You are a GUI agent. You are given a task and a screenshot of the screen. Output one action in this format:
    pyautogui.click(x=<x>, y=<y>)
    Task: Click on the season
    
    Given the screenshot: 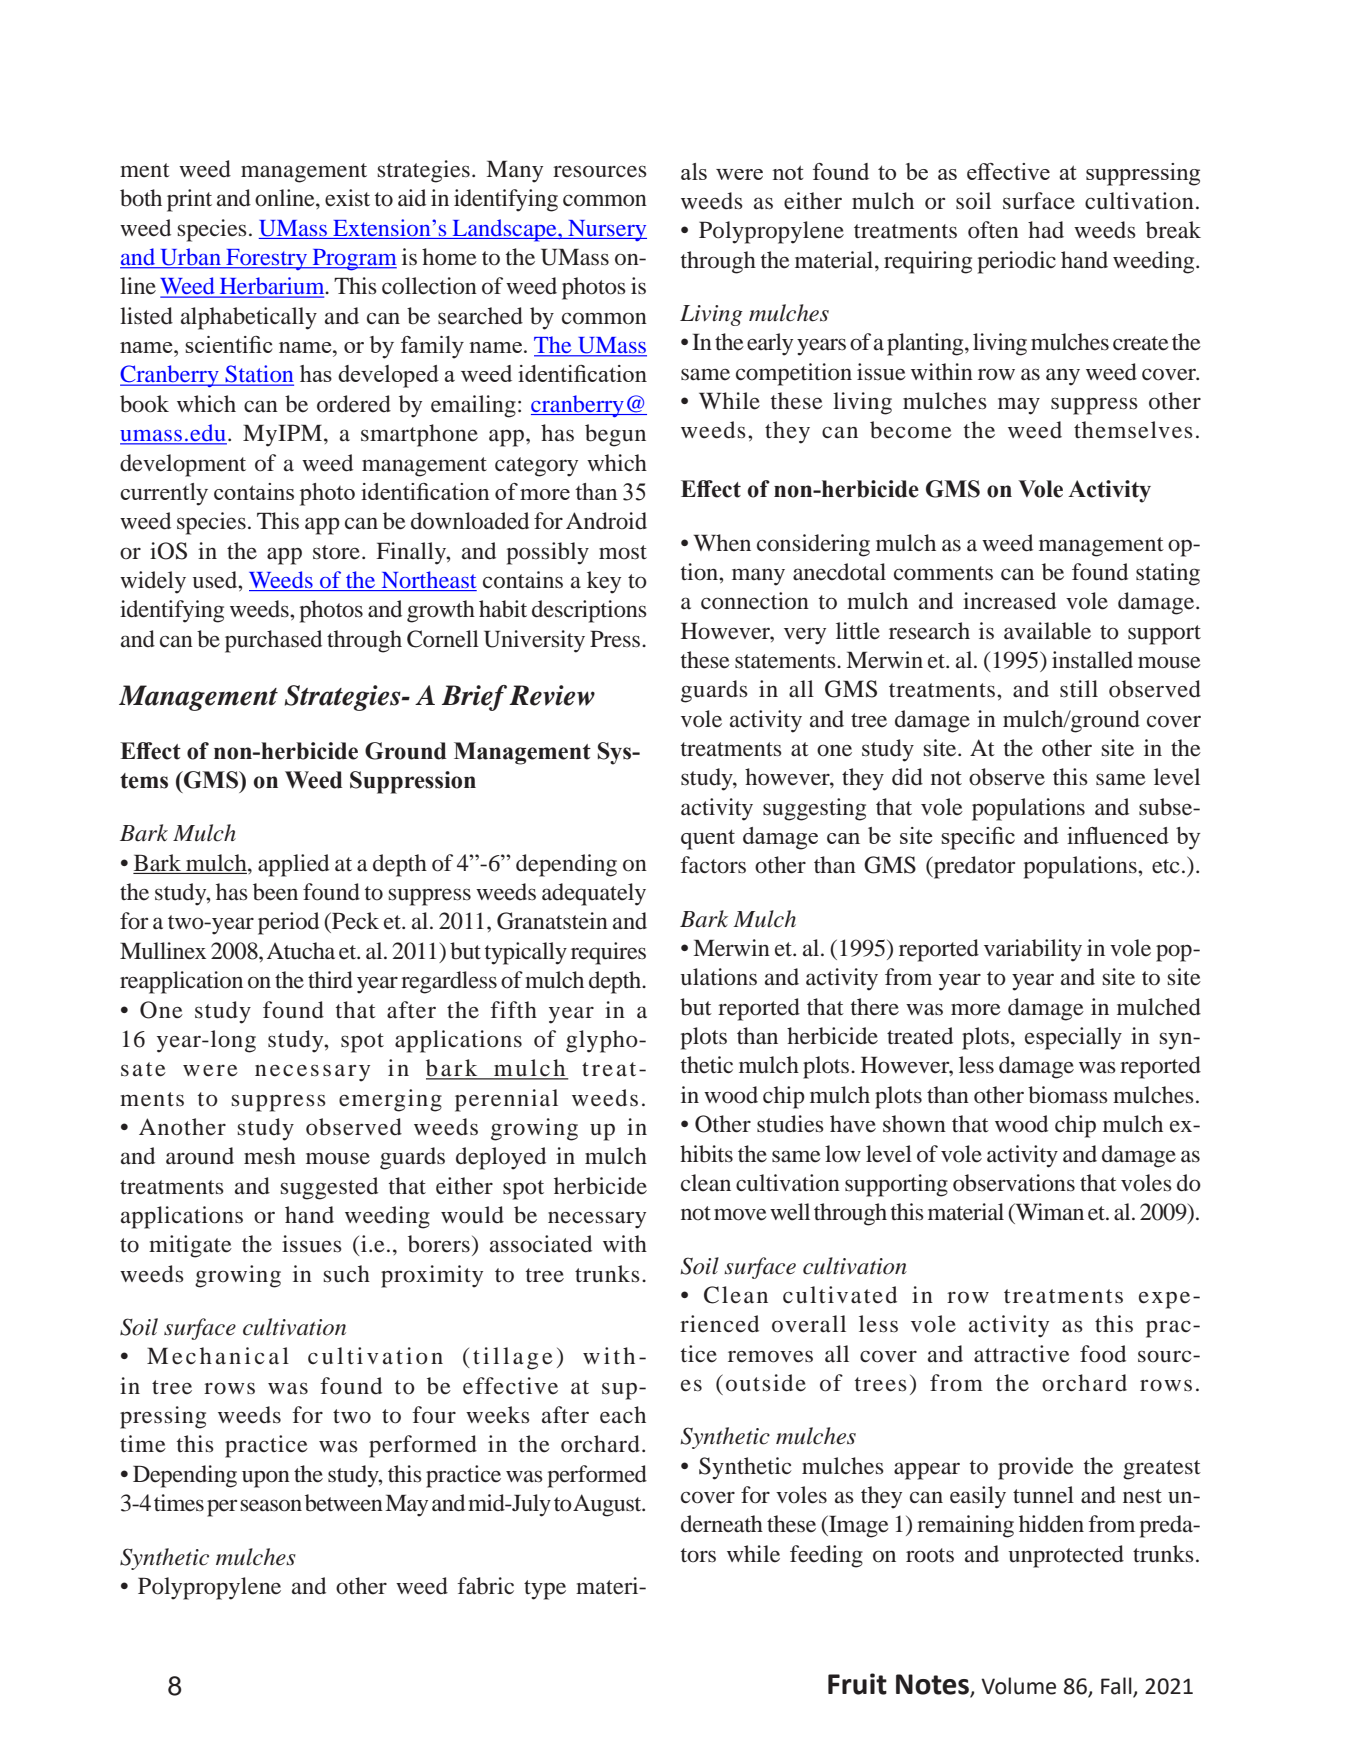 What is the action you would take?
    pyautogui.click(x=271, y=1505)
